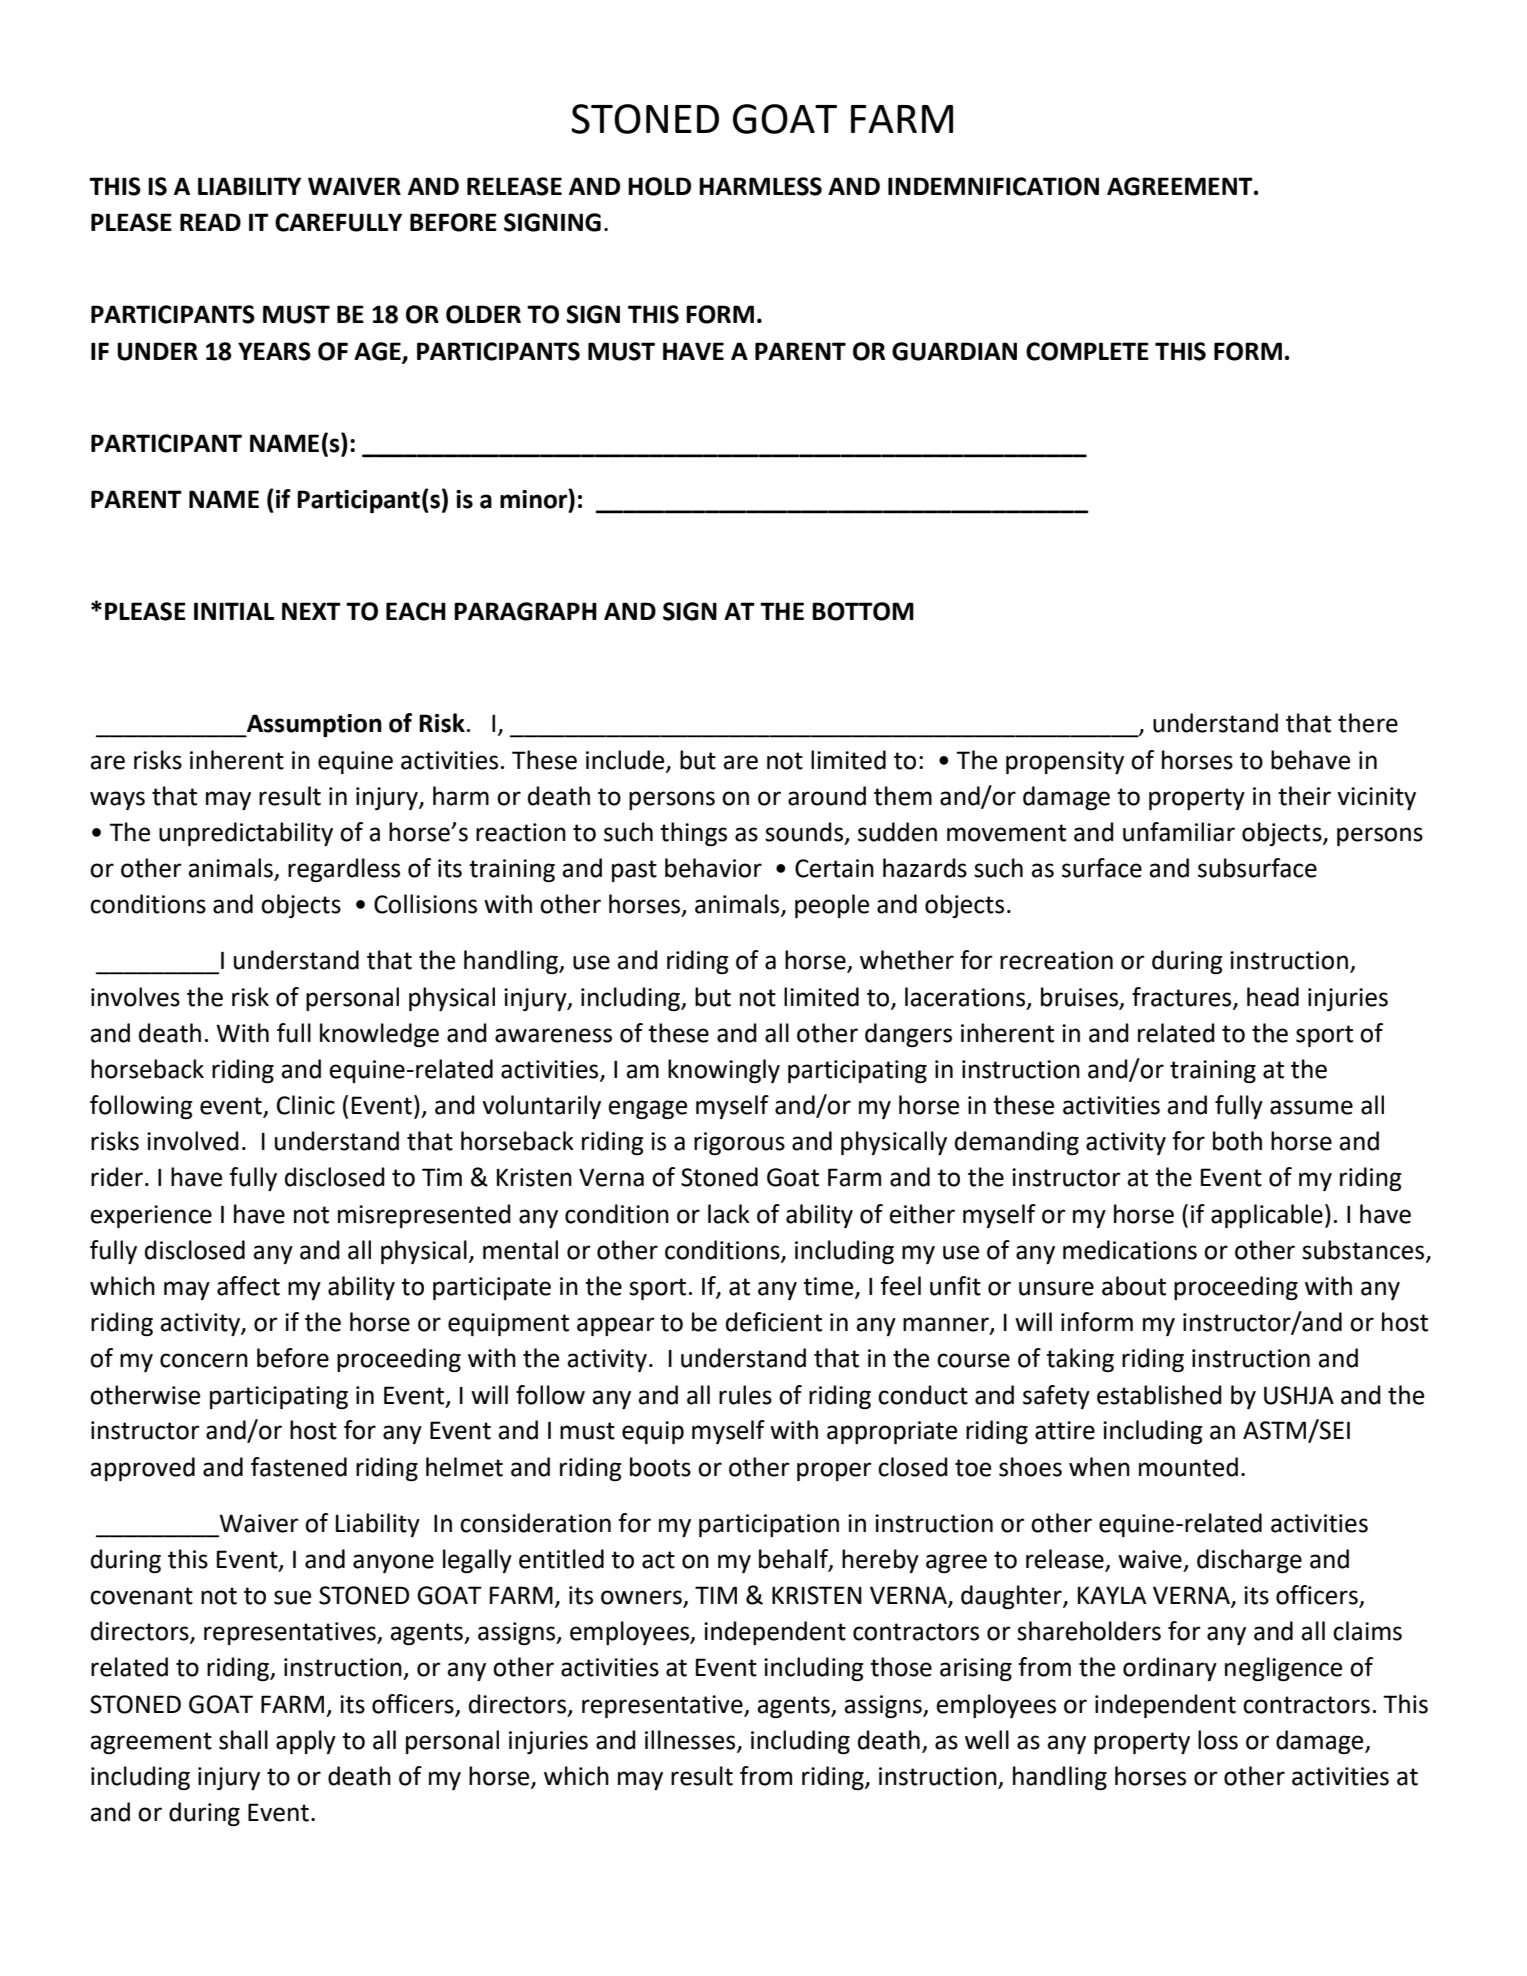  What do you see at coordinates (248, 1286) in the screenshot?
I see `affect` at bounding box center [248, 1286].
